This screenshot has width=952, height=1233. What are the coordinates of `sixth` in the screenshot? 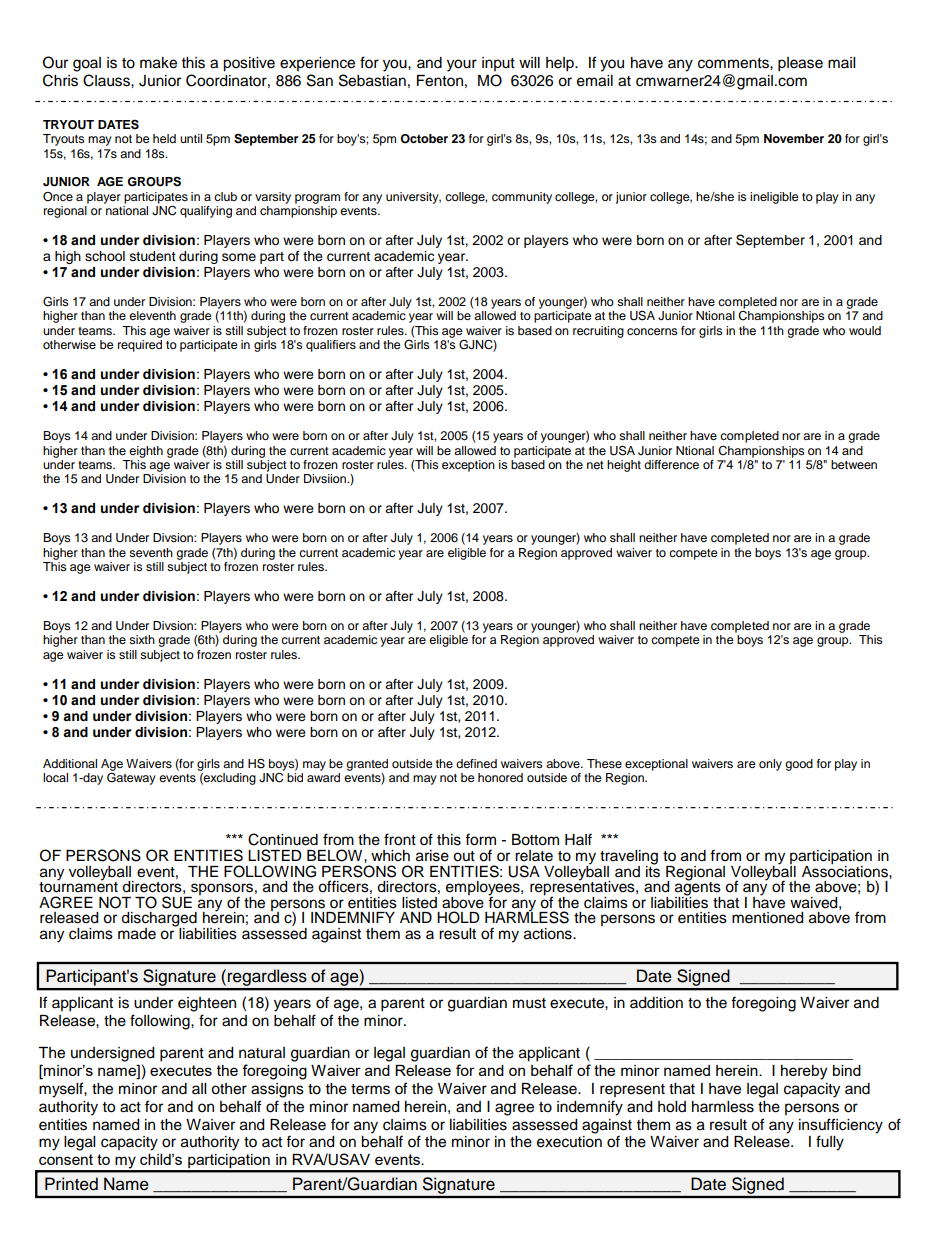 It's located at (142, 639).
